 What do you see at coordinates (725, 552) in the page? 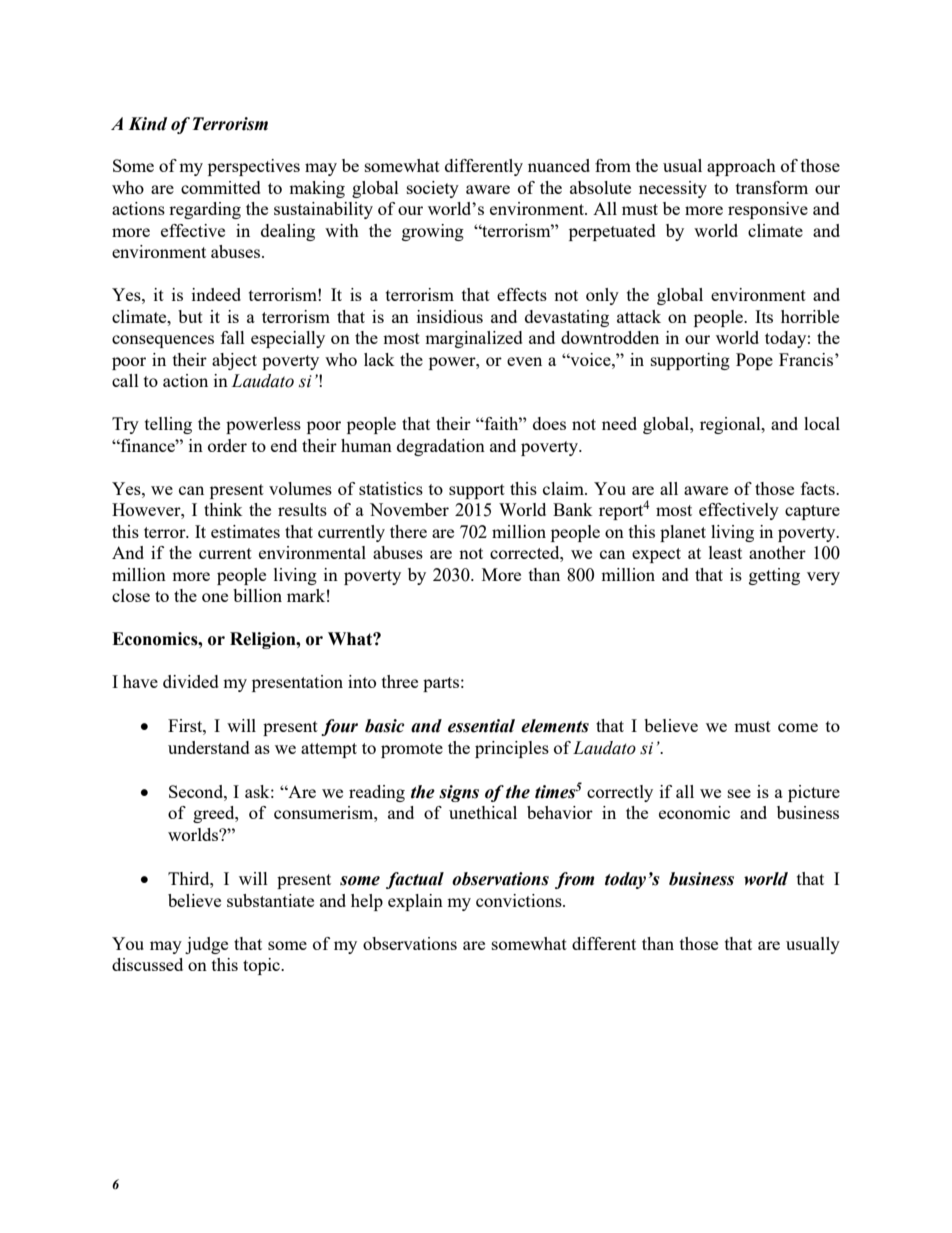
I see `least` at bounding box center [725, 552].
